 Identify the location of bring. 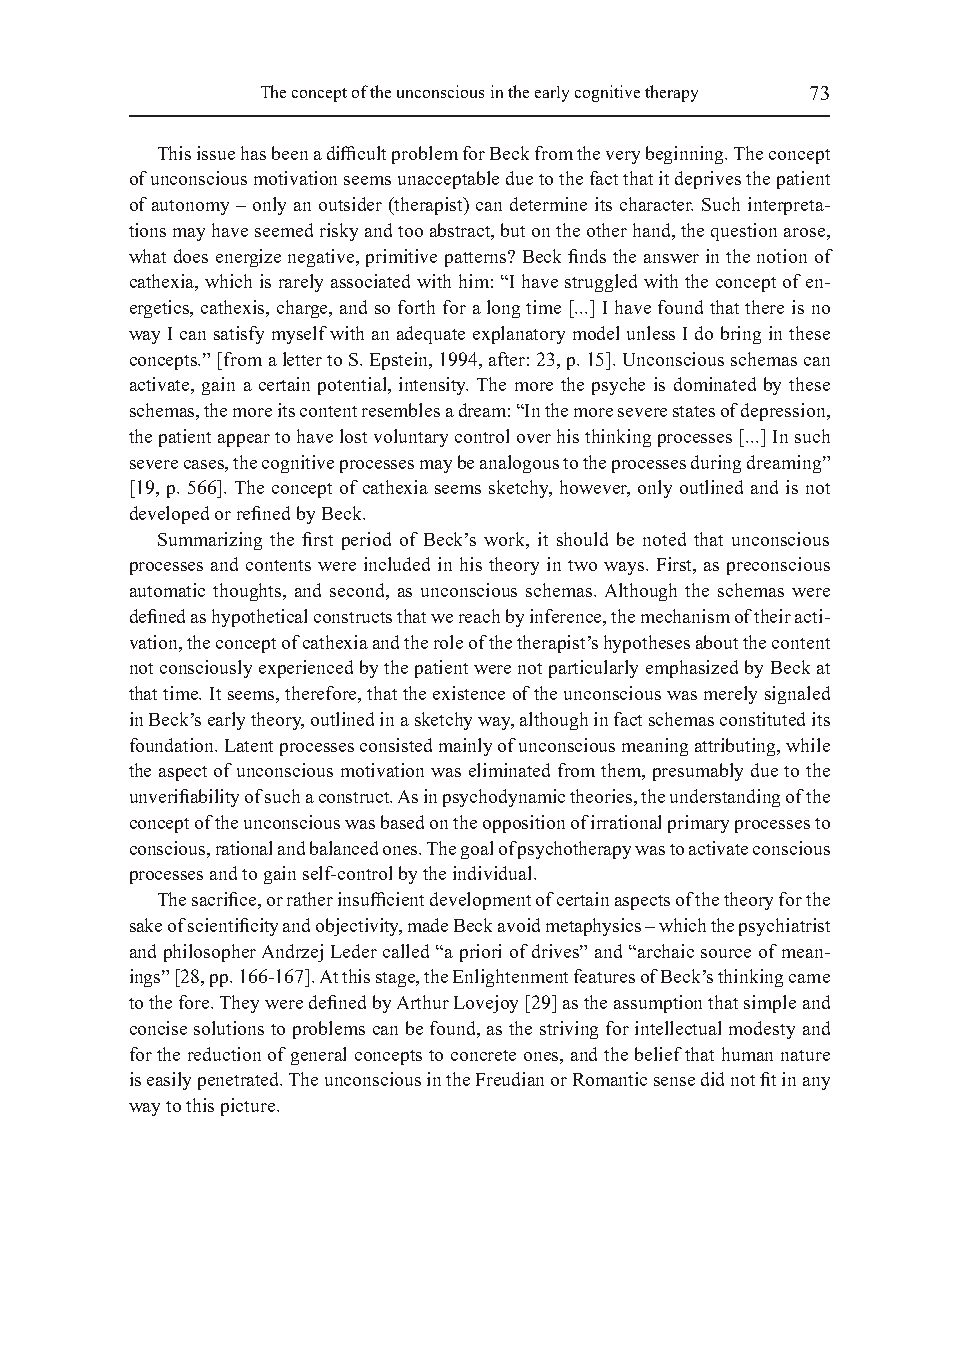
(741, 335).
